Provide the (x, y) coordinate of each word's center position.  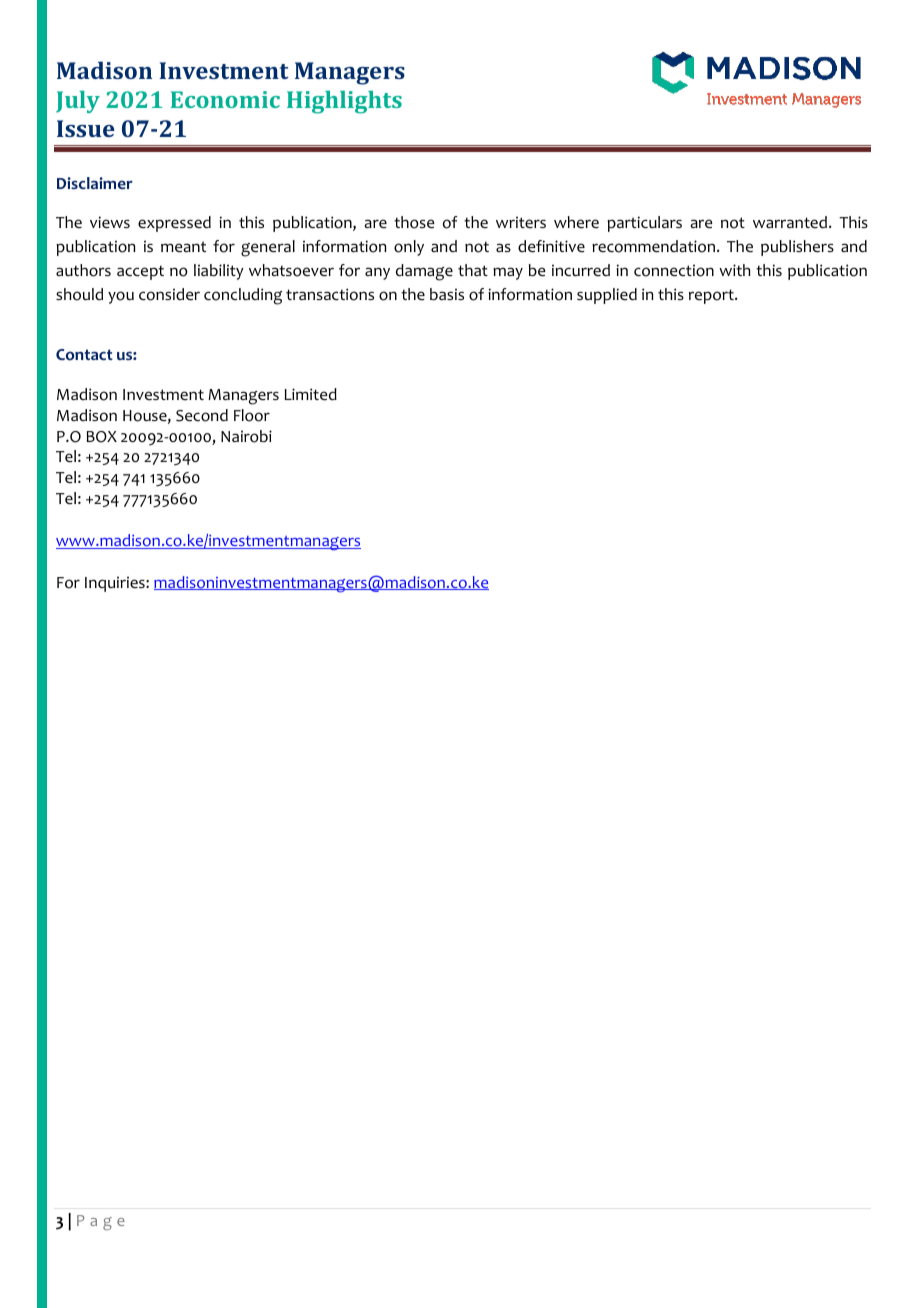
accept (140, 273)
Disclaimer (95, 183)
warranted (791, 222)
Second (202, 415)
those (414, 222)
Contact (84, 355)
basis (447, 294)
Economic (225, 99)
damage (424, 272)
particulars (644, 224)
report (712, 296)
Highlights (344, 102)
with (734, 270)
